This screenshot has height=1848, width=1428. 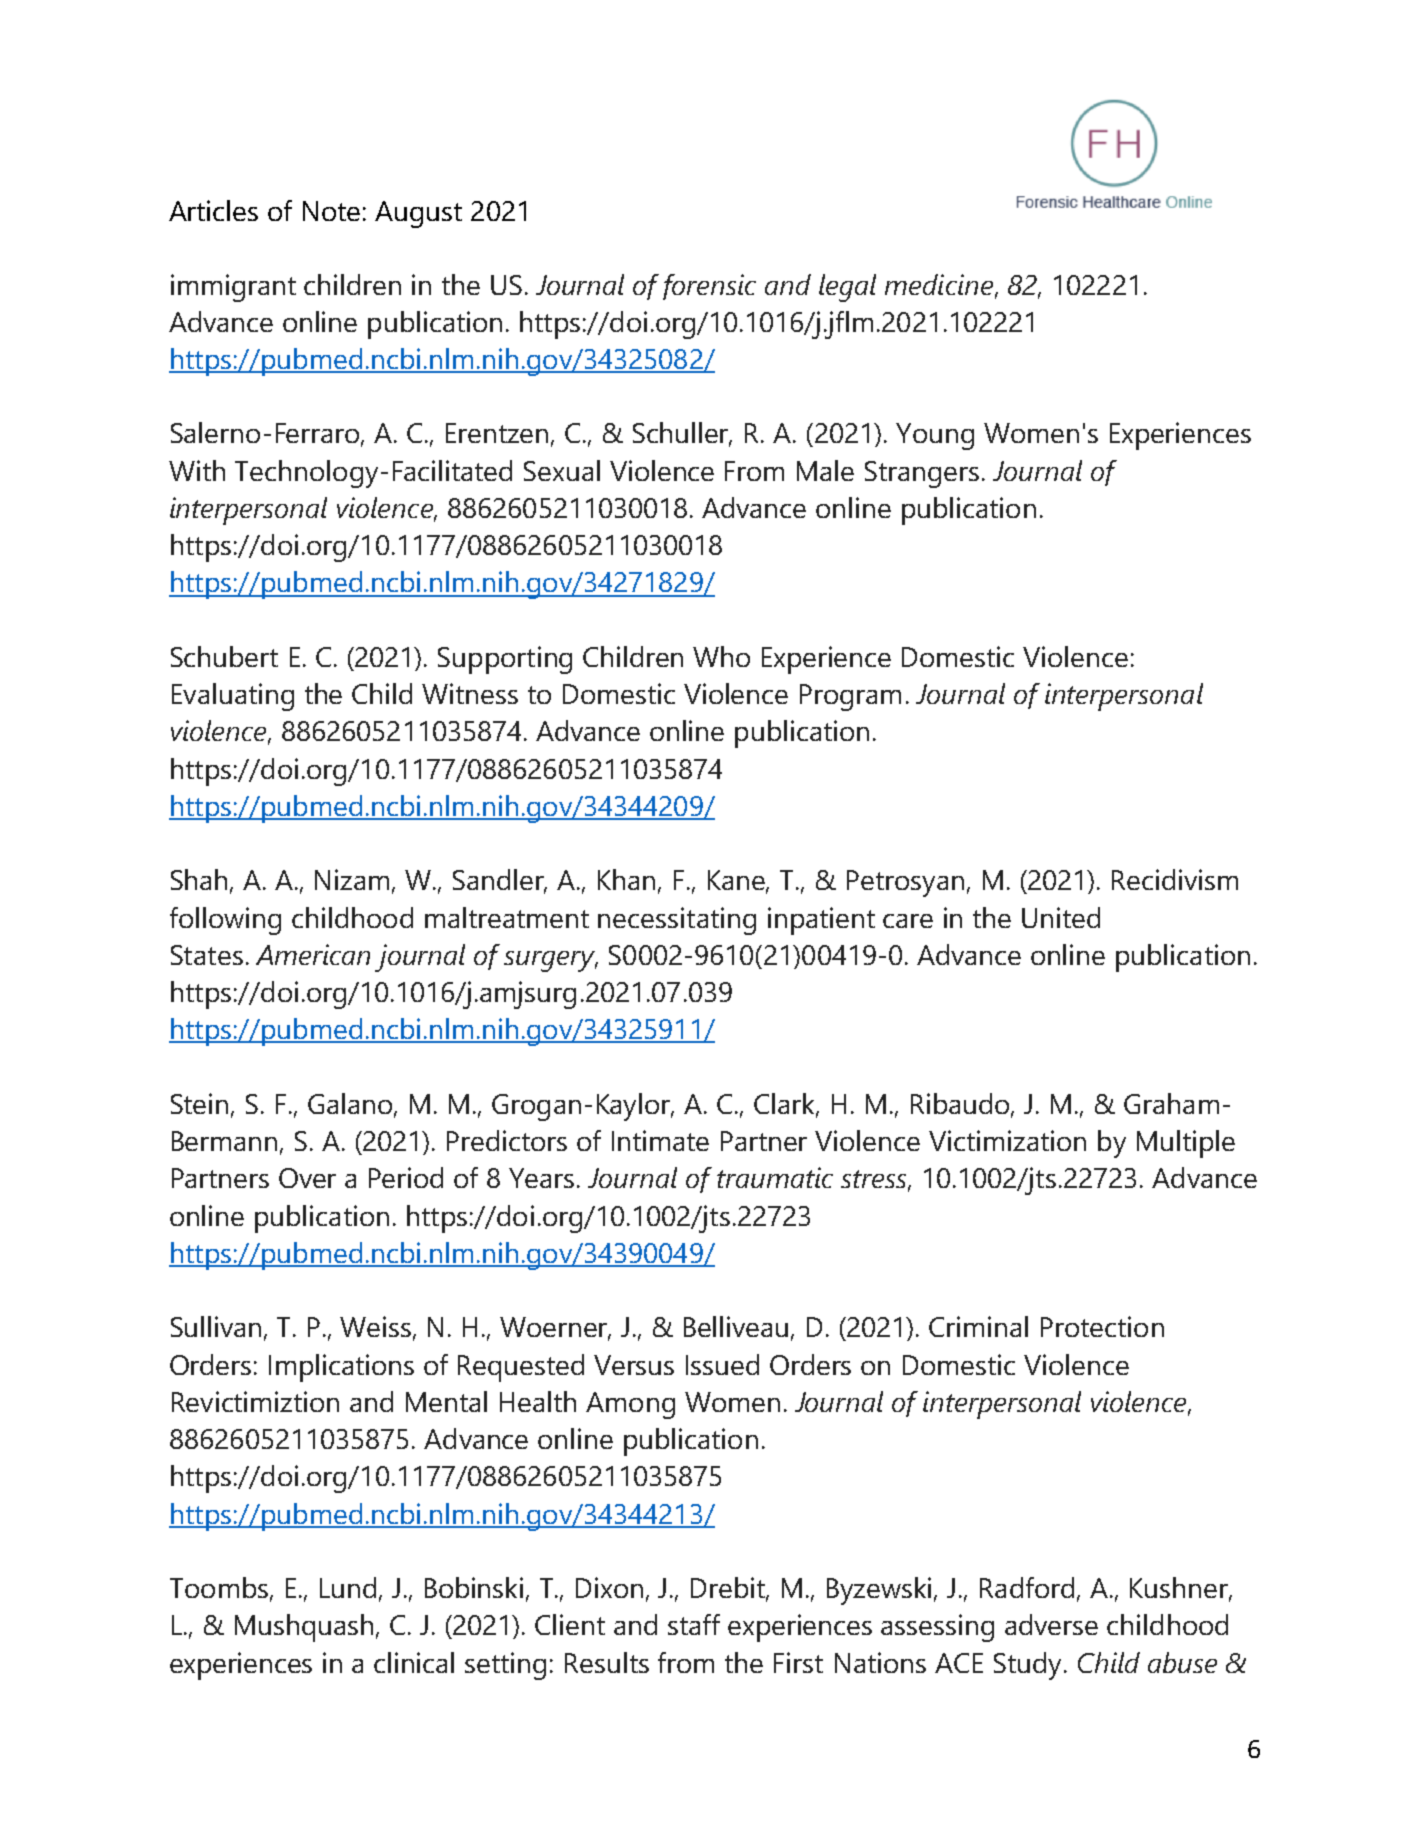 What do you see at coordinates (348, 1587) in the screenshot?
I see `Lund` at bounding box center [348, 1587].
